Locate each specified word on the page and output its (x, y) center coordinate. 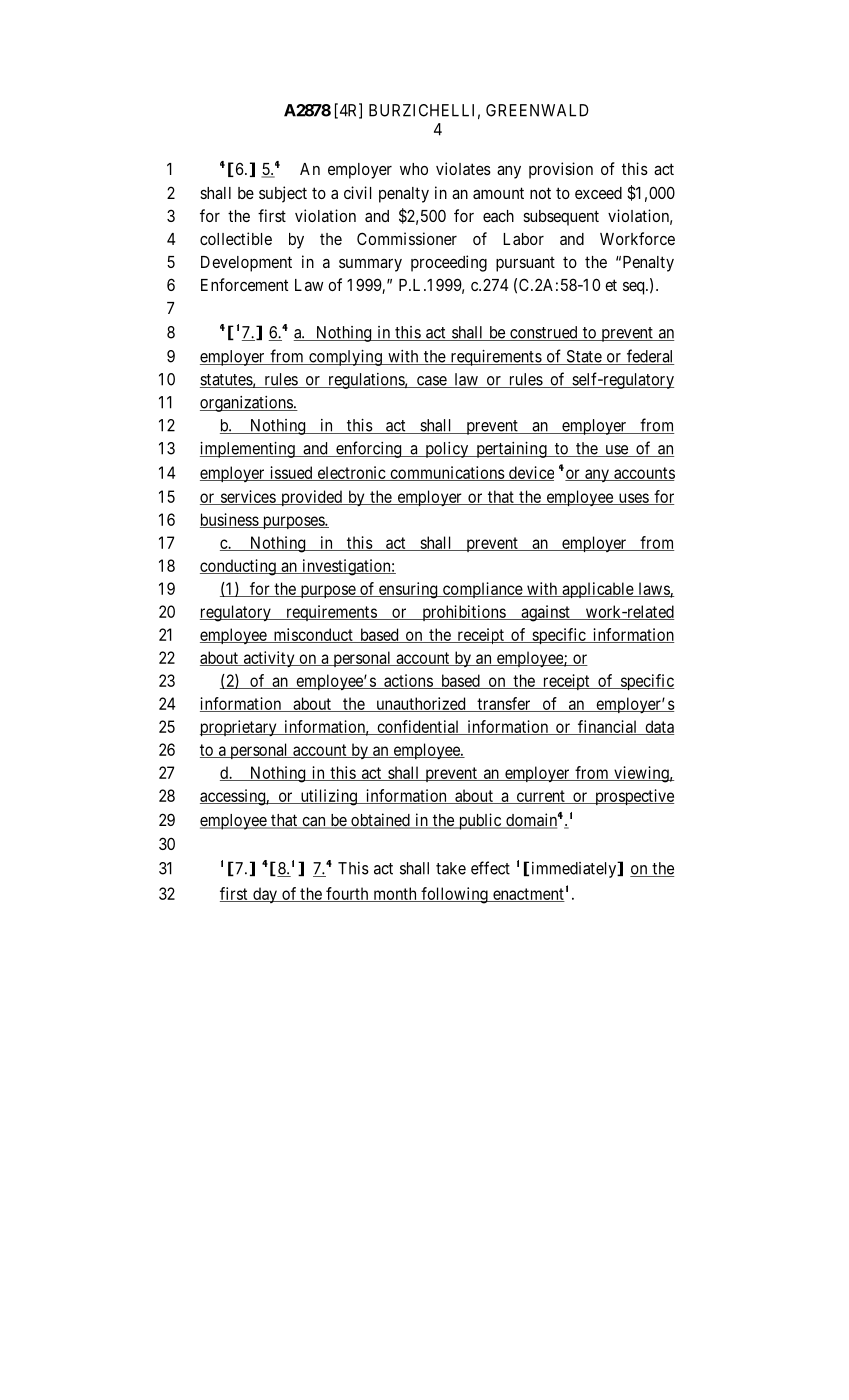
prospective (633, 797)
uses (633, 499)
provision (561, 170)
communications (447, 473)
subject (283, 194)
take (451, 868)
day (265, 895)
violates (463, 168)
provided (311, 498)
